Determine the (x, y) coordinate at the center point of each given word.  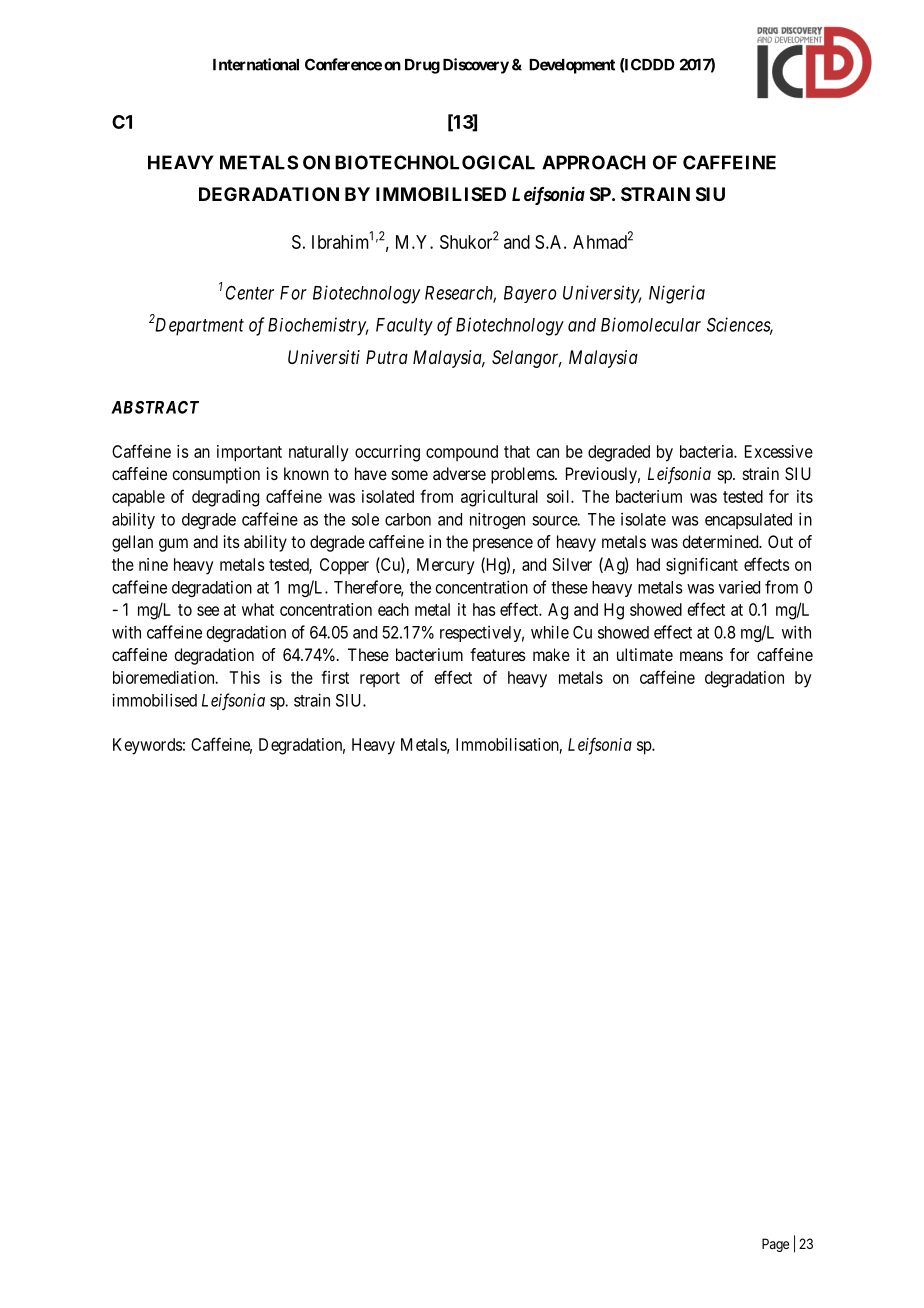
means (701, 656)
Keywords (148, 746)
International (256, 64)
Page (775, 1245)
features (498, 654)
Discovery (476, 66)
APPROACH (593, 162)
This (244, 677)
